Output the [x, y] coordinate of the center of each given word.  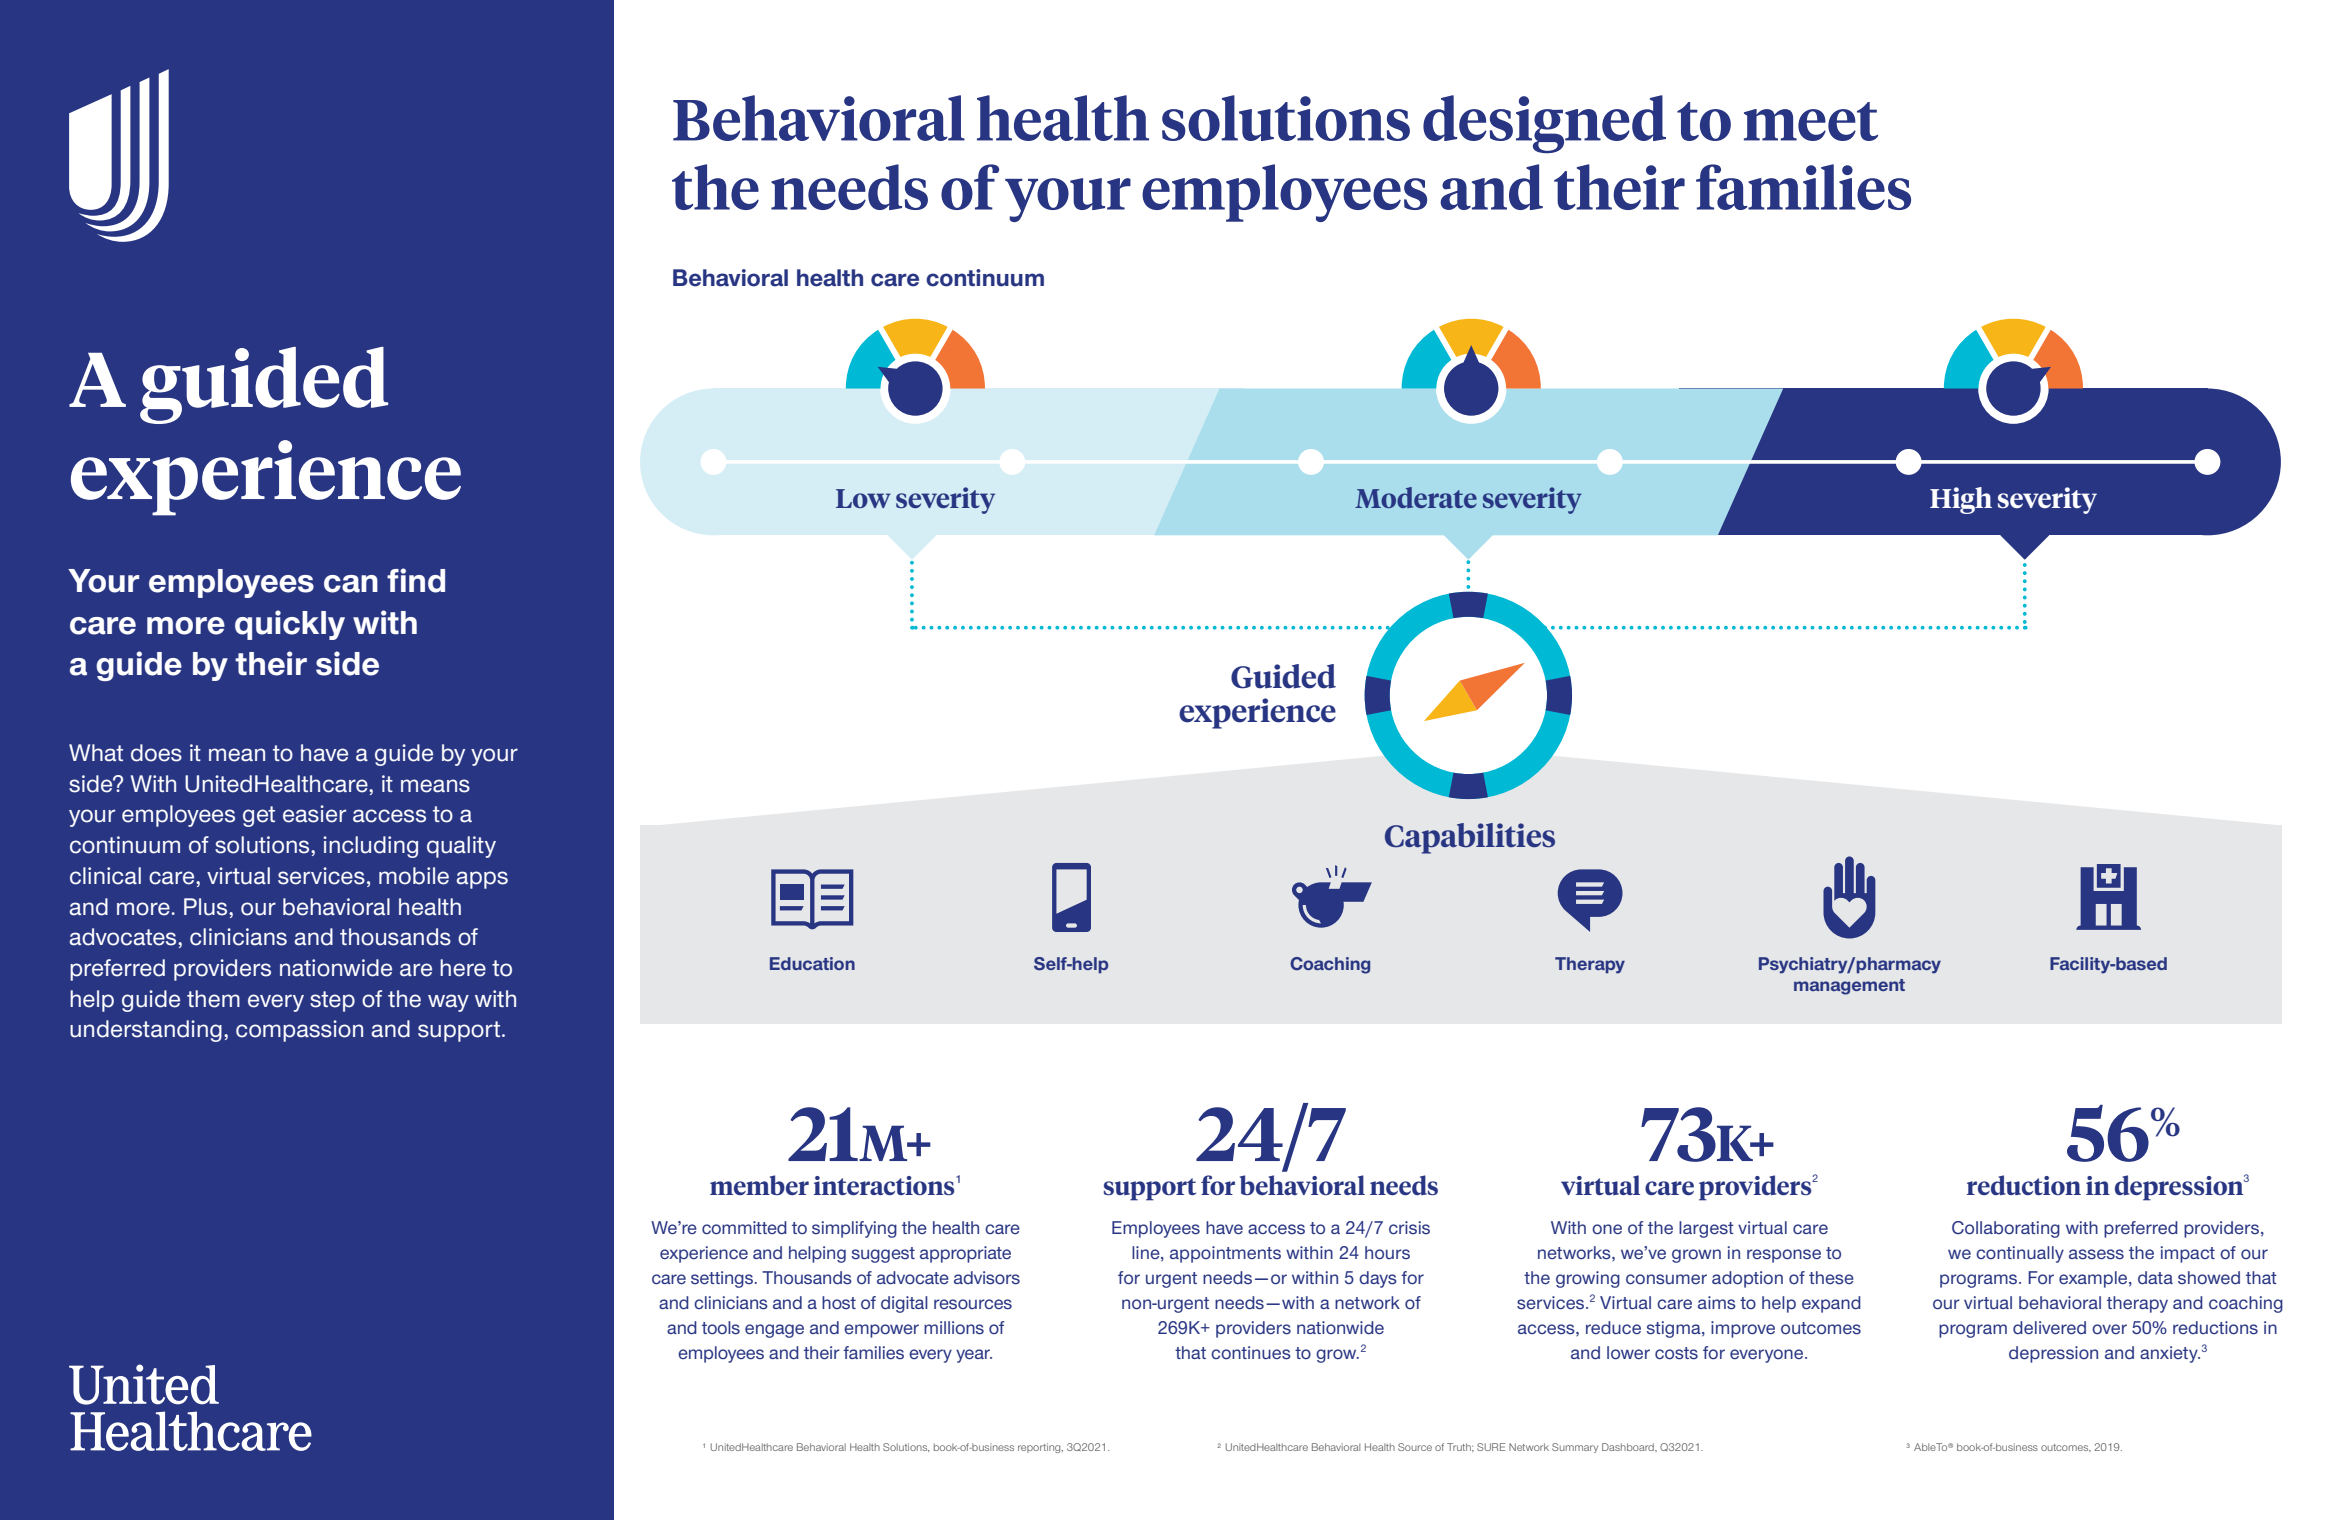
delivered [2049, 1327]
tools [721, 1328]
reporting [1040, 1448]
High [1961, 500]
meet [1811, 121]
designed [1544, 124]
